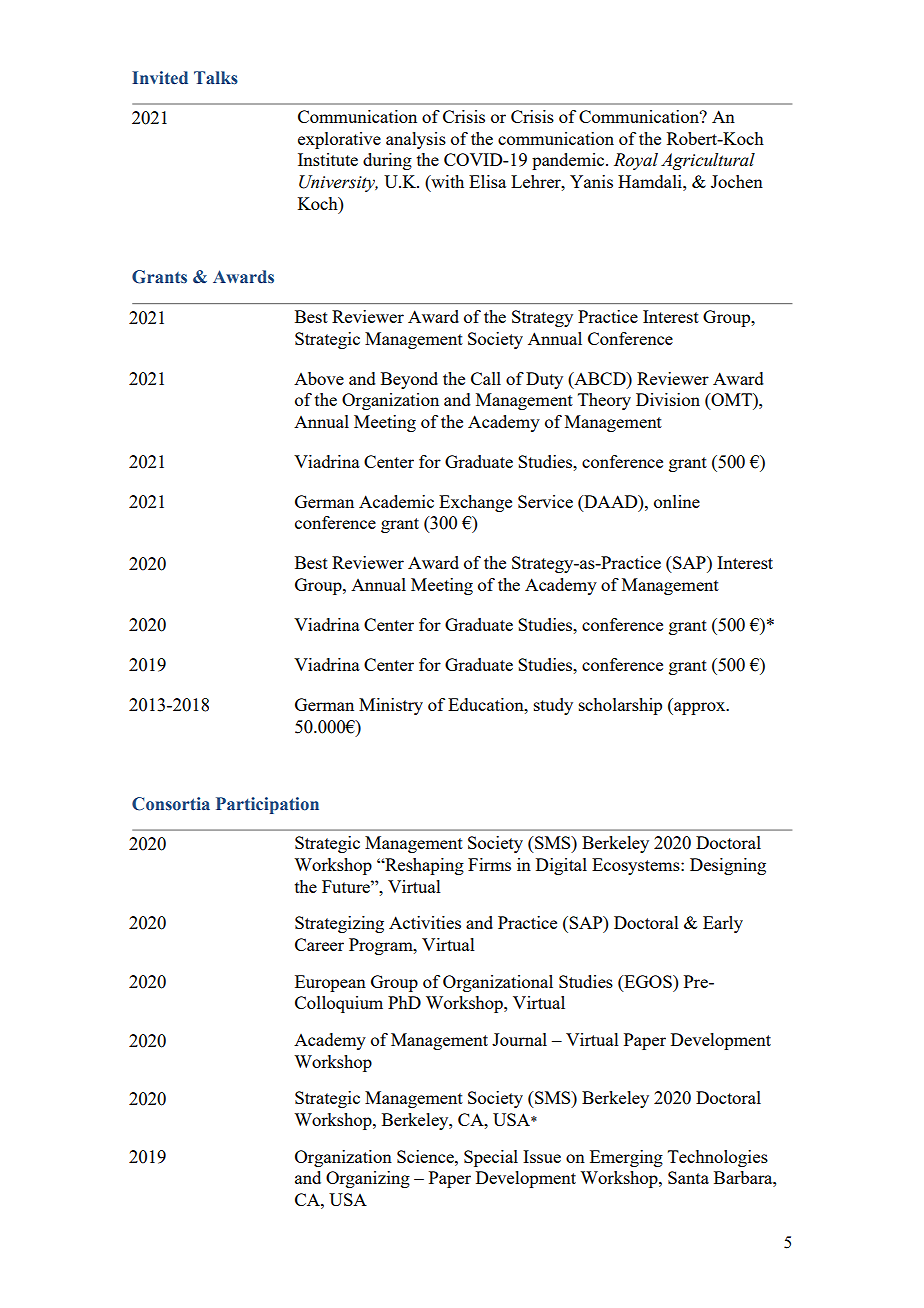 Image resolution: width=924 pixels, height=1308 pixels. I want to click on Organizing, so click(368, 1179).
